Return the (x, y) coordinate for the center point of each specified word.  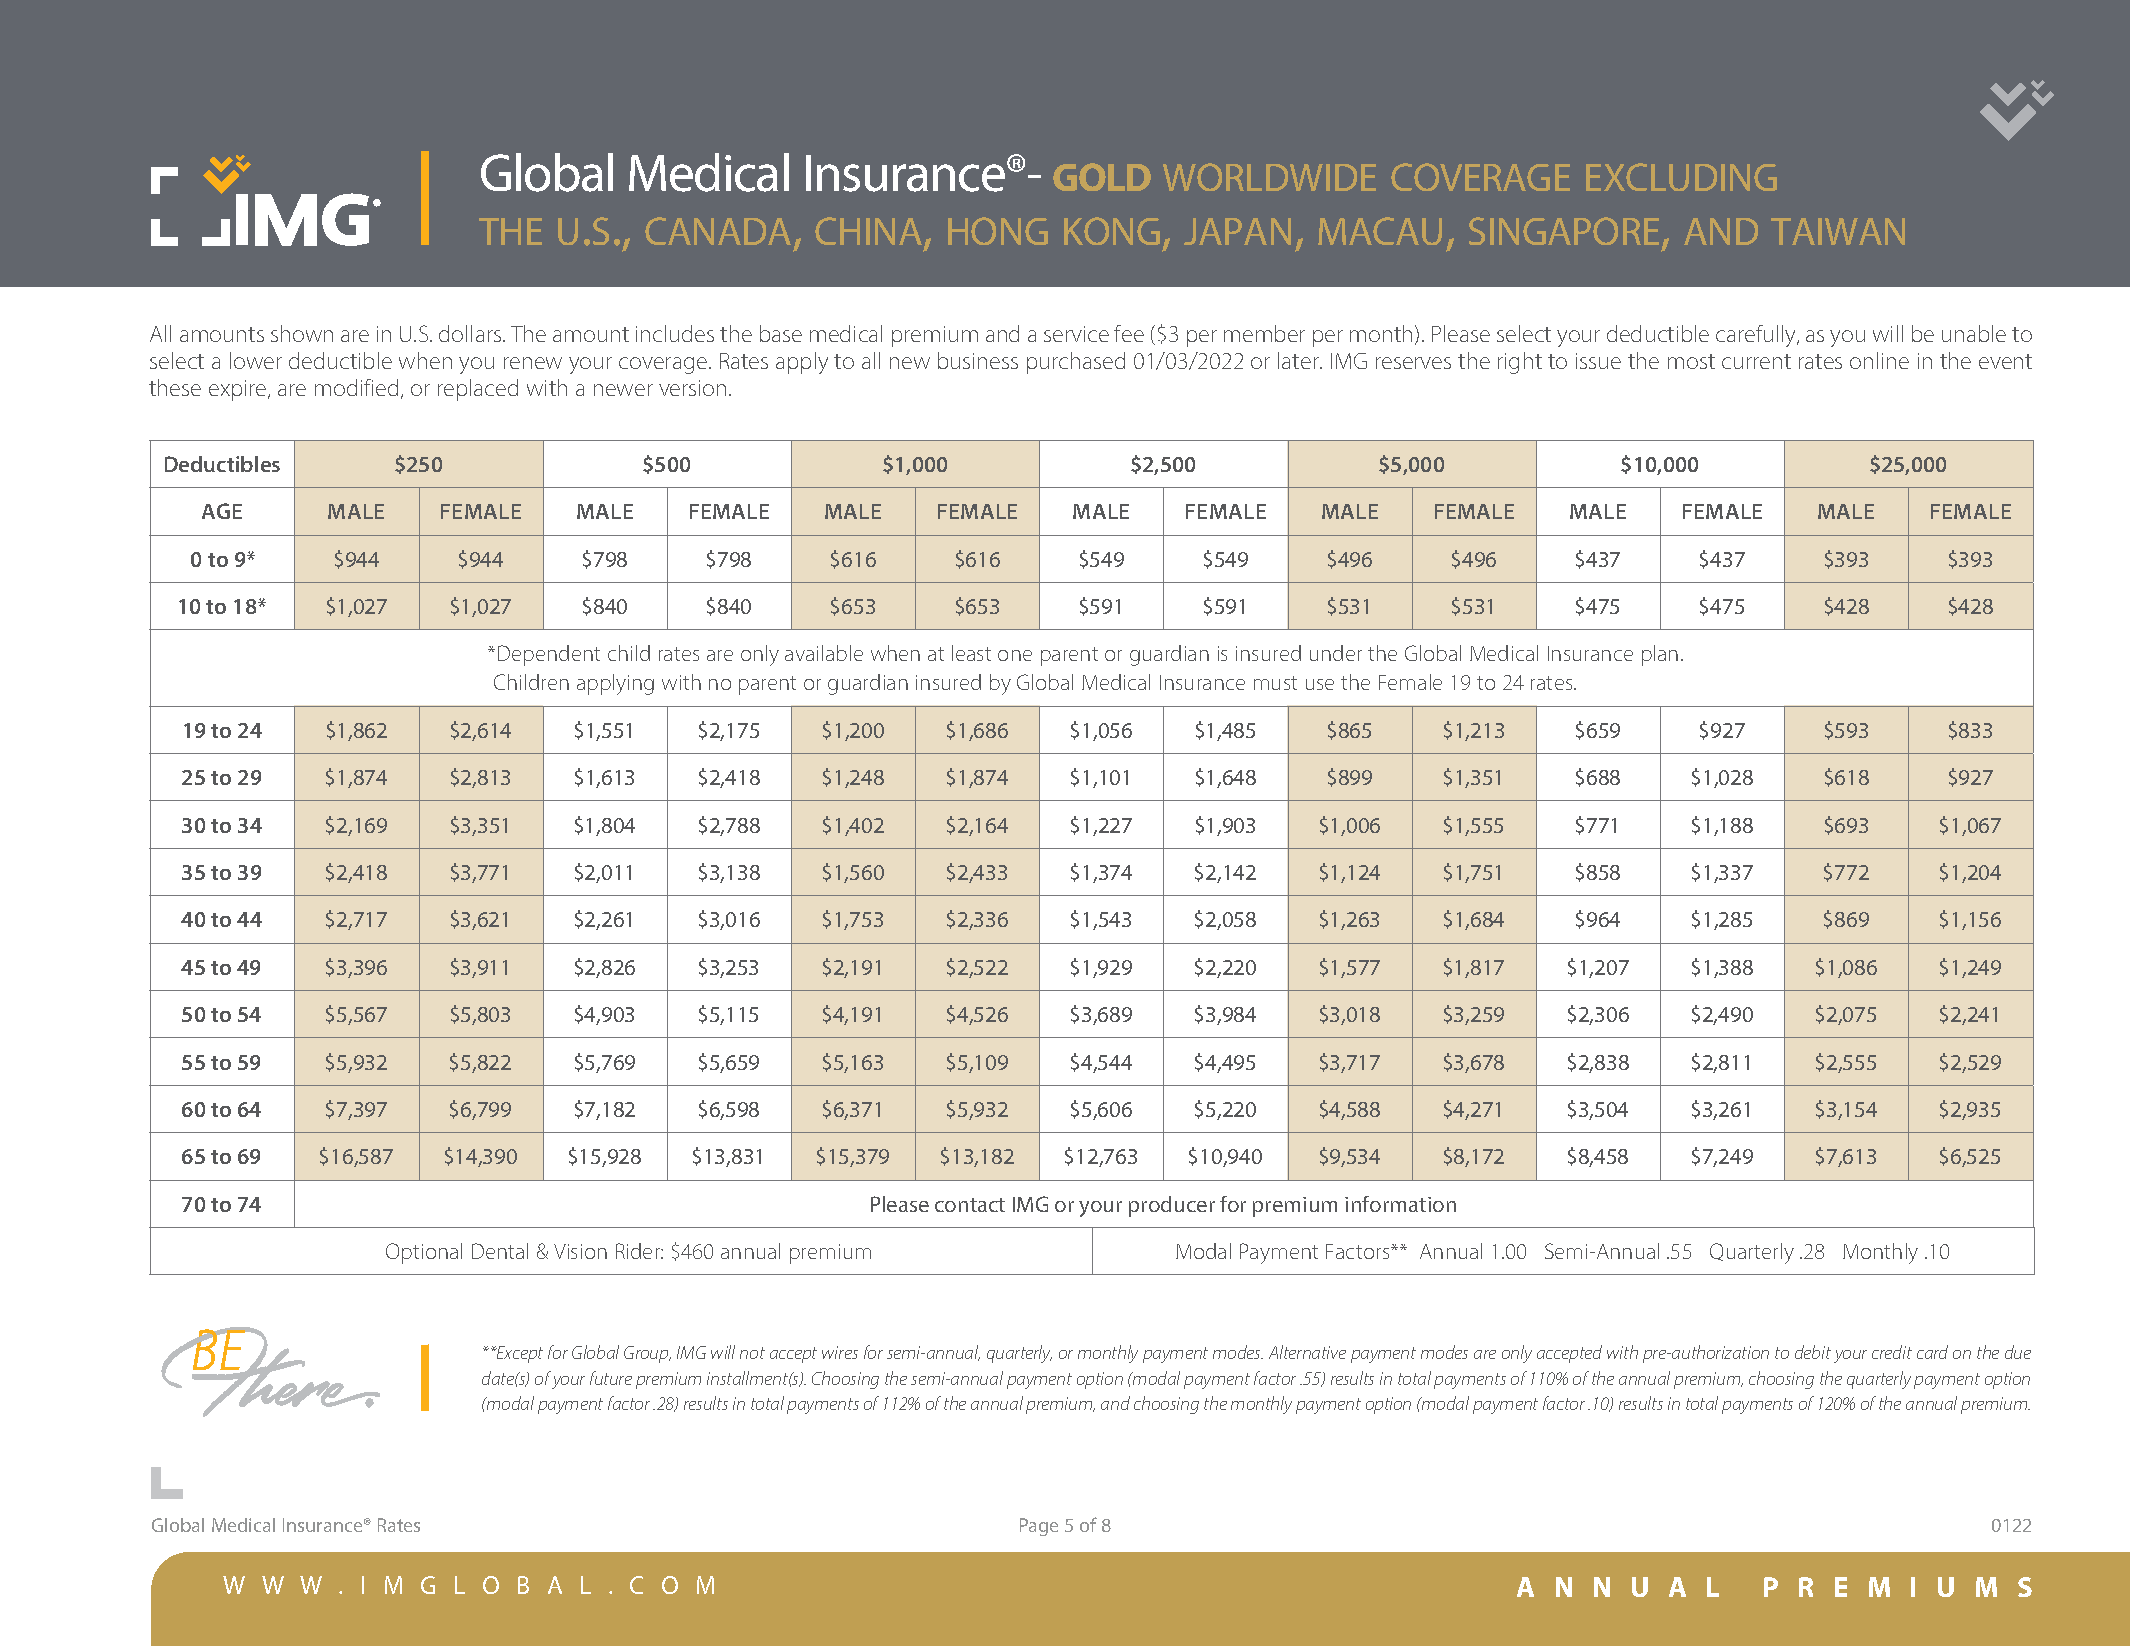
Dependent (549, 655)
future (611, 1378)
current (1756, 361)
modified (356, 387)
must (1275, 683)
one (1015, 655)
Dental (500, 1251)
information (1400, 1204)
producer (1172, 1206)
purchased (1076, 363)
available (824, 653)
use (1320, 684)
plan (1660, 655)
